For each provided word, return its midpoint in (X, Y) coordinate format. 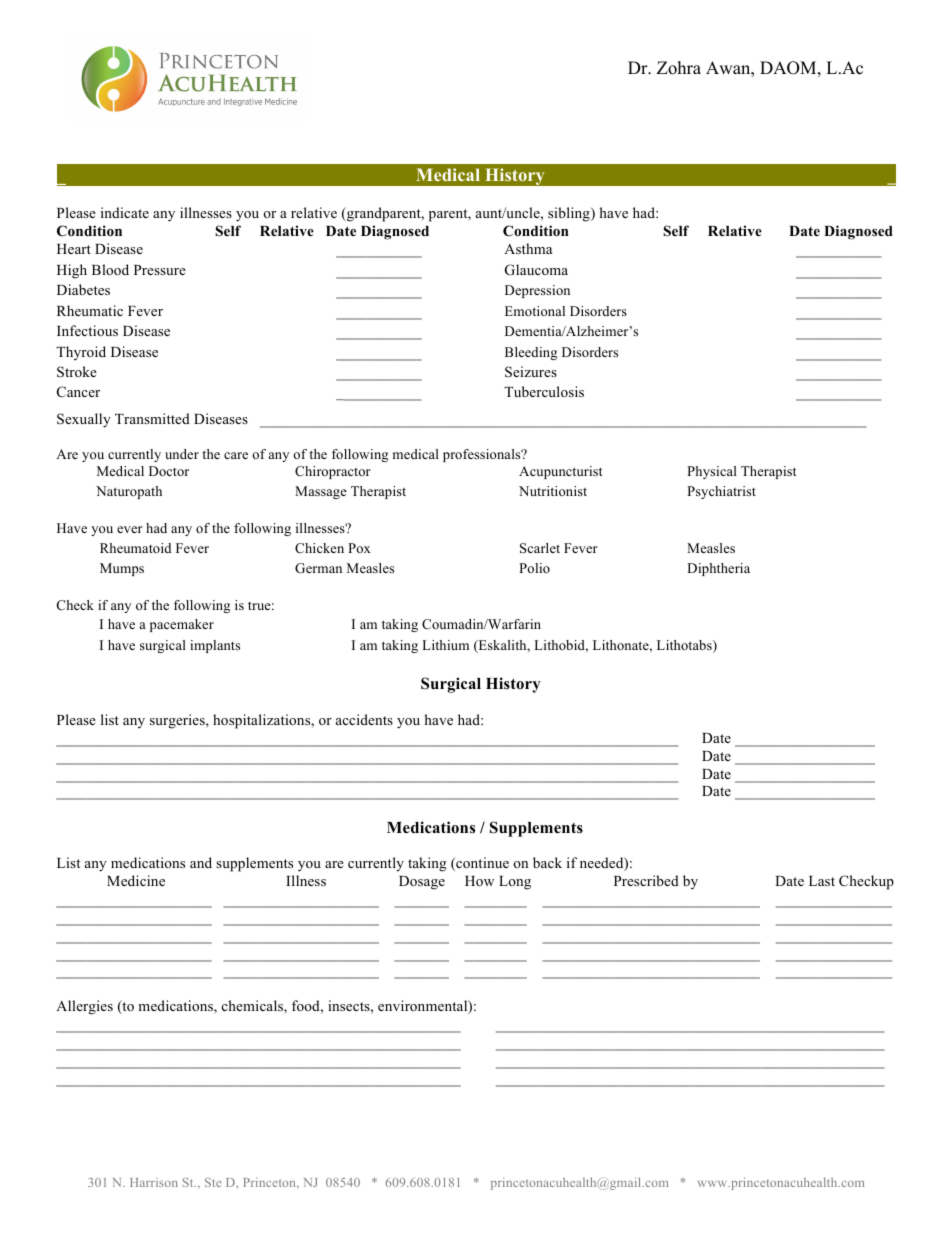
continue (481, 864)
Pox (359, 548)
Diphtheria (718, 569)
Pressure (160, 270)
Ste (213, 1182)
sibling (570, 214)
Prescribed (646, 880)
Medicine (136, 880)
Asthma (528, 248)
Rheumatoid (135, 548)
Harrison (154, 1182)
